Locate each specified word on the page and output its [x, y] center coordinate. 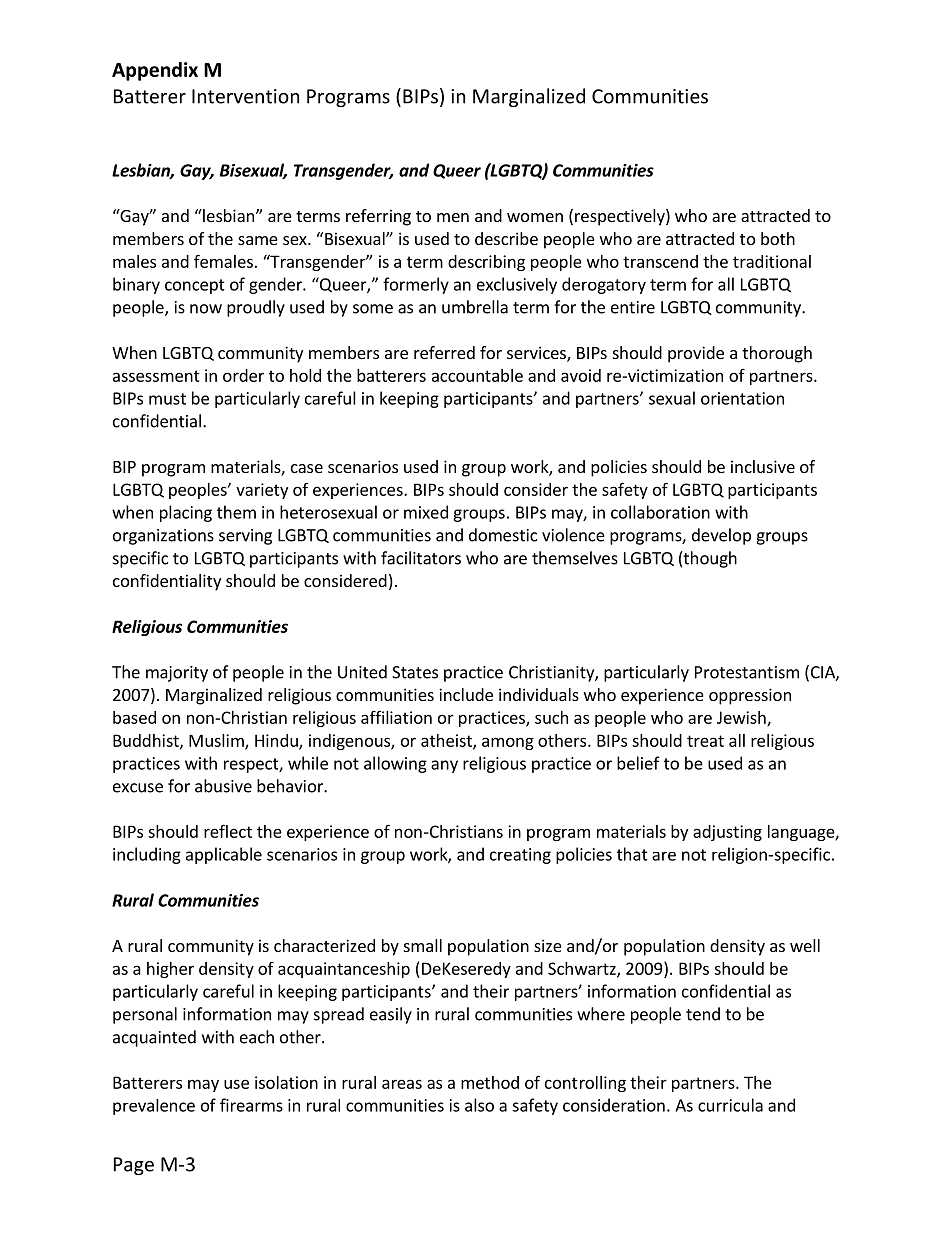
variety [262, 491]
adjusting [727, 833]
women [535, 217]
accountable [477, 375]
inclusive [763, 466]
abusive [223, 786]
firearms [251, 1105]
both [778, 238]
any [444, 766]
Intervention [245, 96]
